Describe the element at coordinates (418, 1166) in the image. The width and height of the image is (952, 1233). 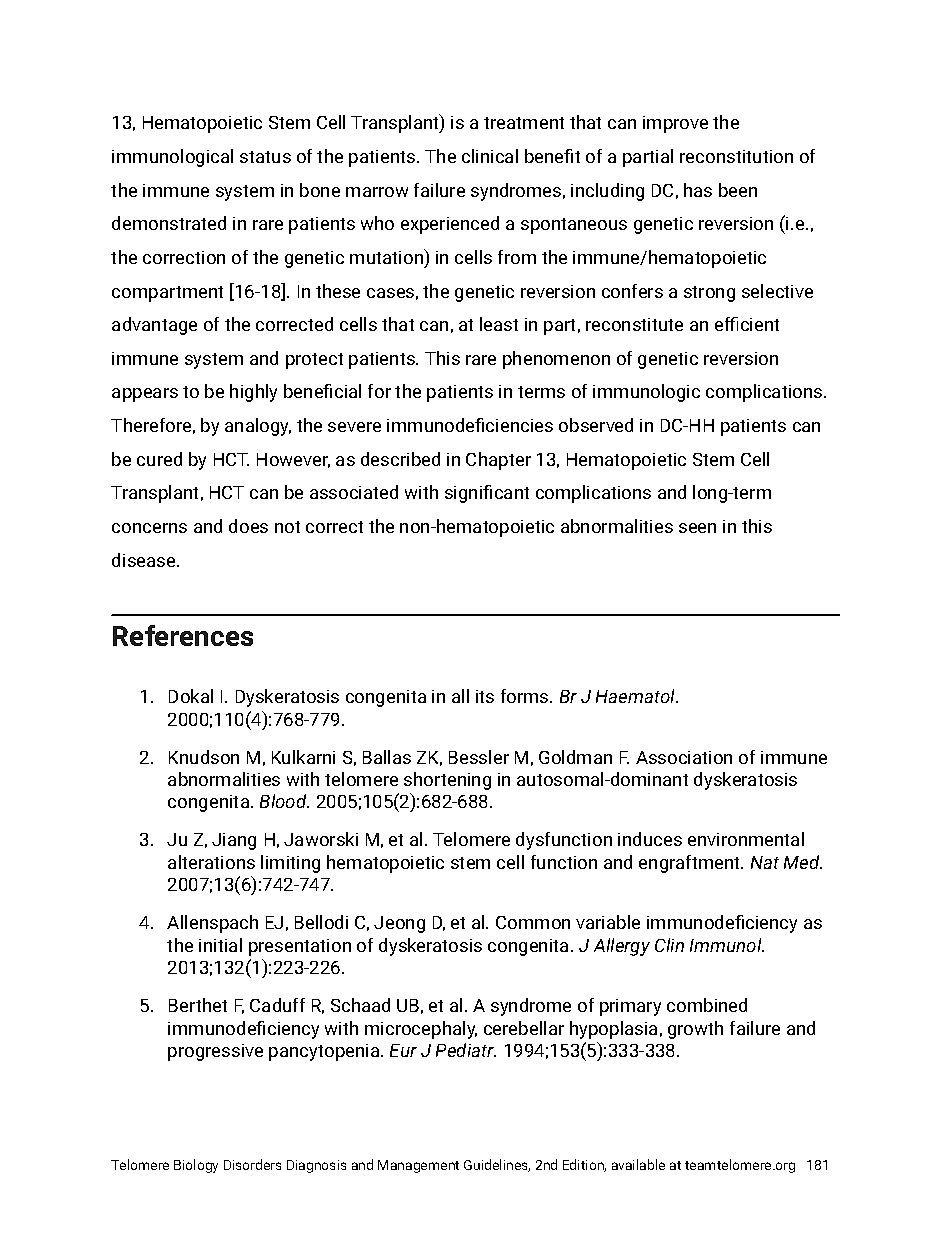
I see `Management` at that location.
